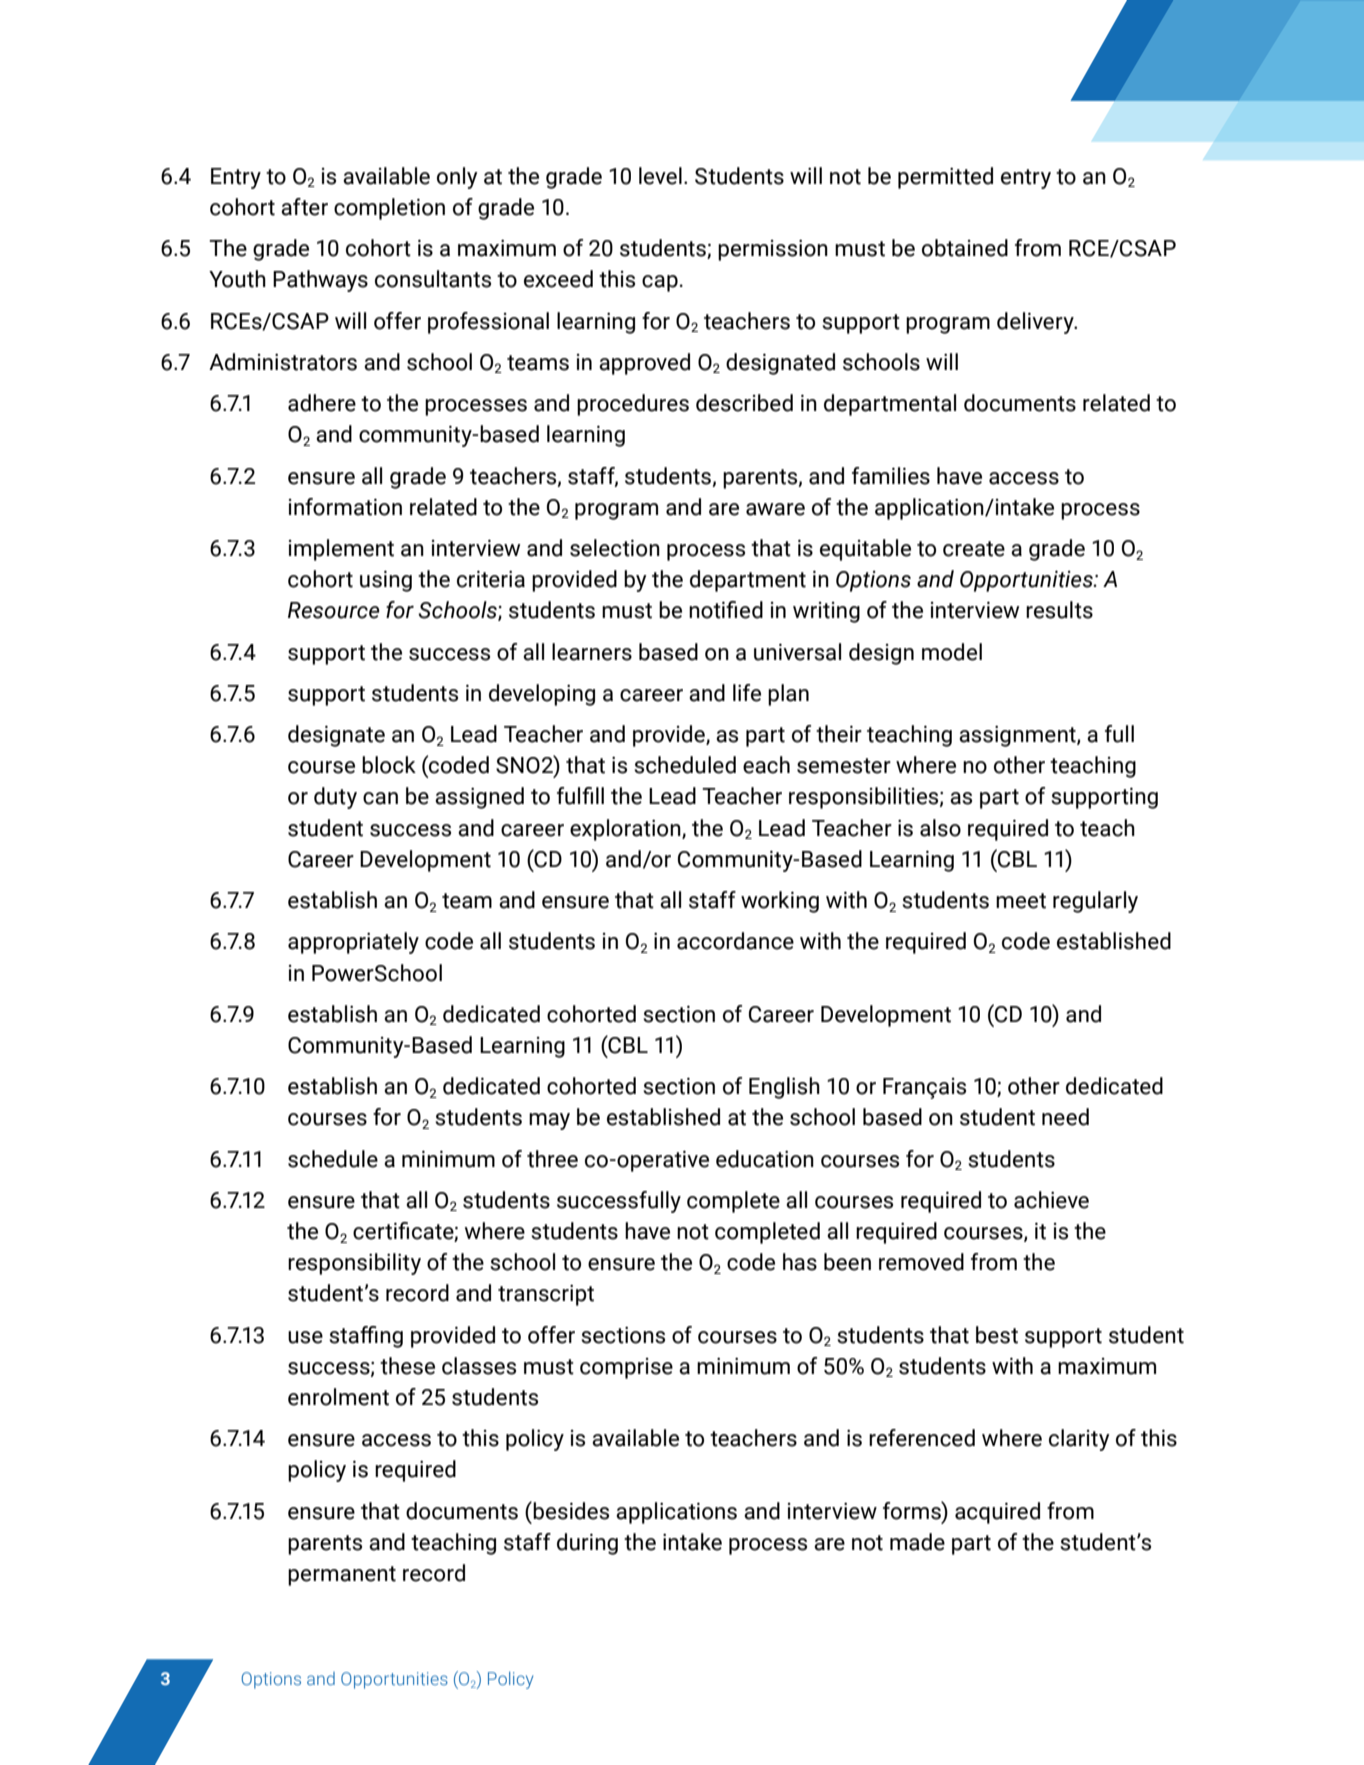 The image size is (1364, 1765). Describe the element at coordinates (747, 693) in the page. I see `life` at that location.
